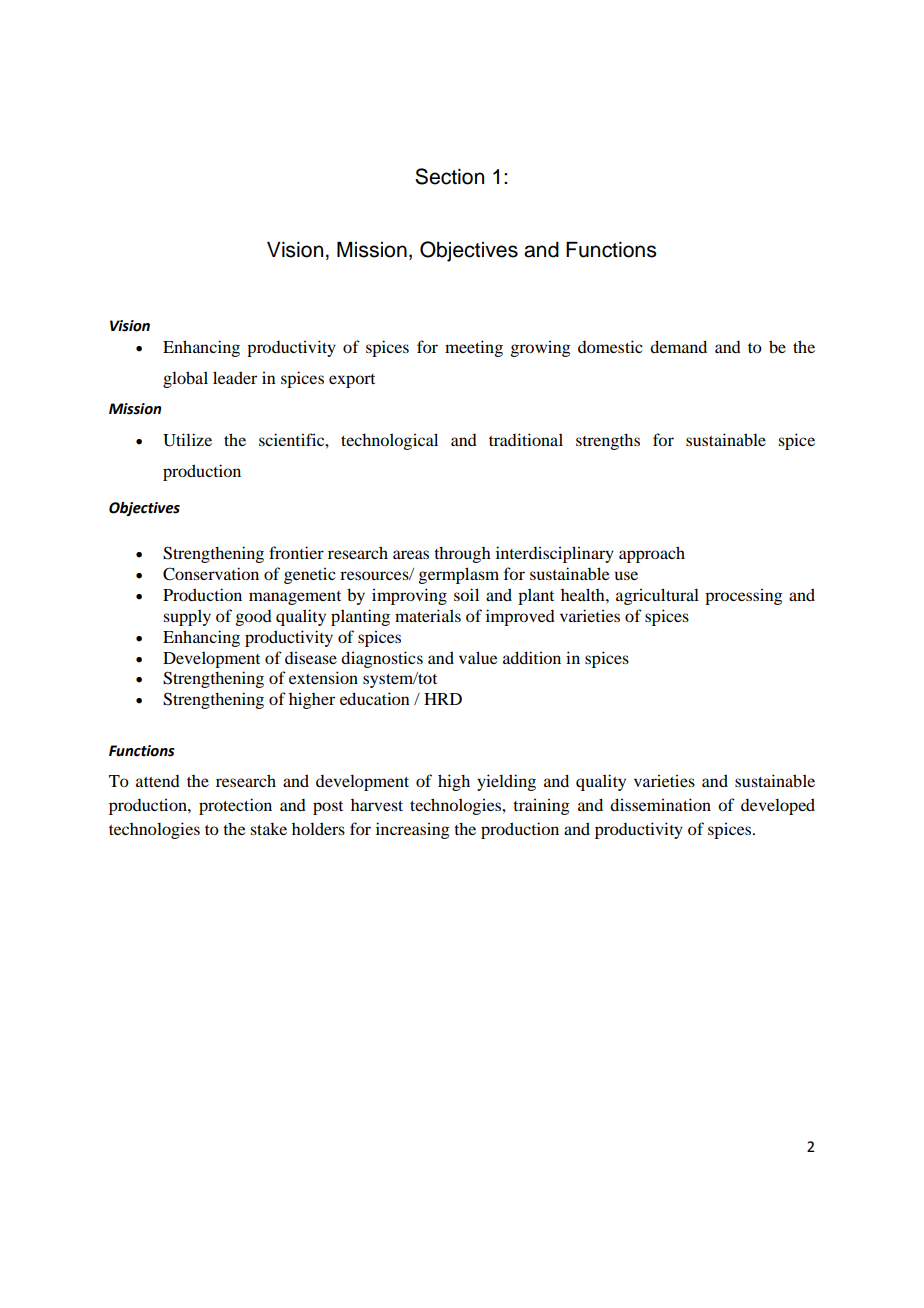 Image resolution: width=924 pixels, height=1308 pixels. I want to click on traditional, so click(526, 439).
